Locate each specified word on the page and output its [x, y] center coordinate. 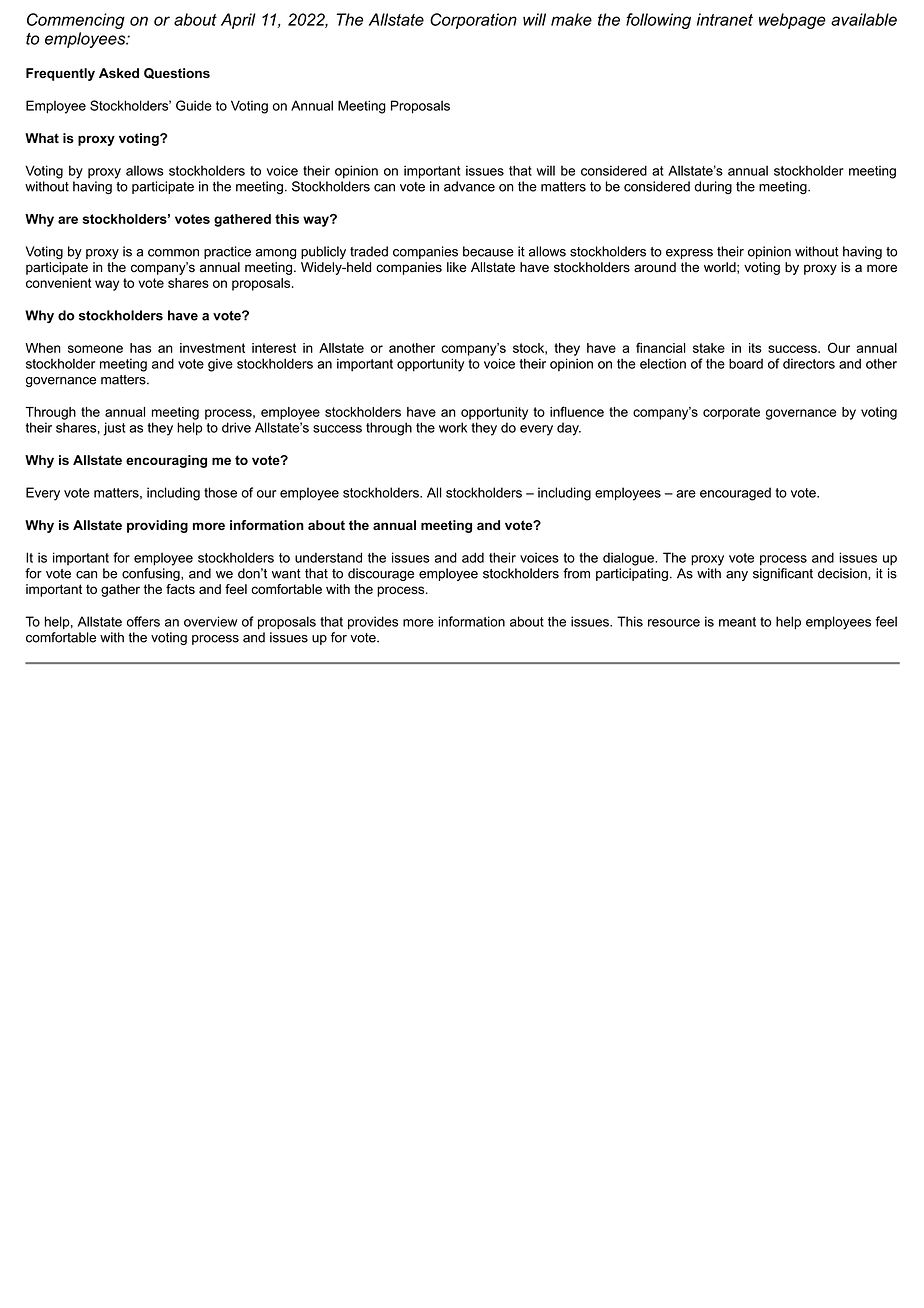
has [140, 348]
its [755, 348]
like [456, 267]
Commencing [76, 21]
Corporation [473, 21]
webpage [792, 21]
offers [143, 621]
